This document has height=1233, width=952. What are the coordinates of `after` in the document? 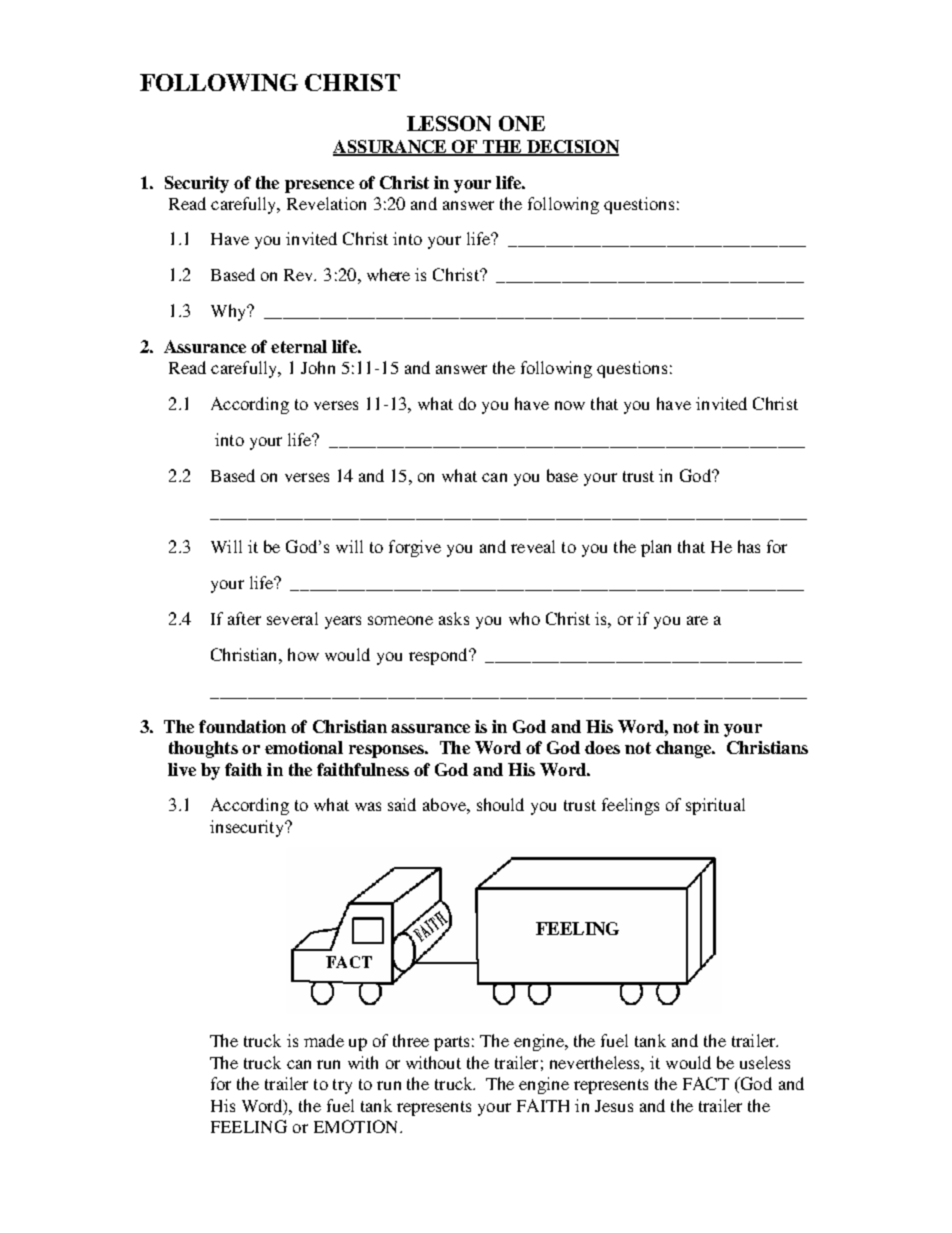 It's located at (244, 618).
